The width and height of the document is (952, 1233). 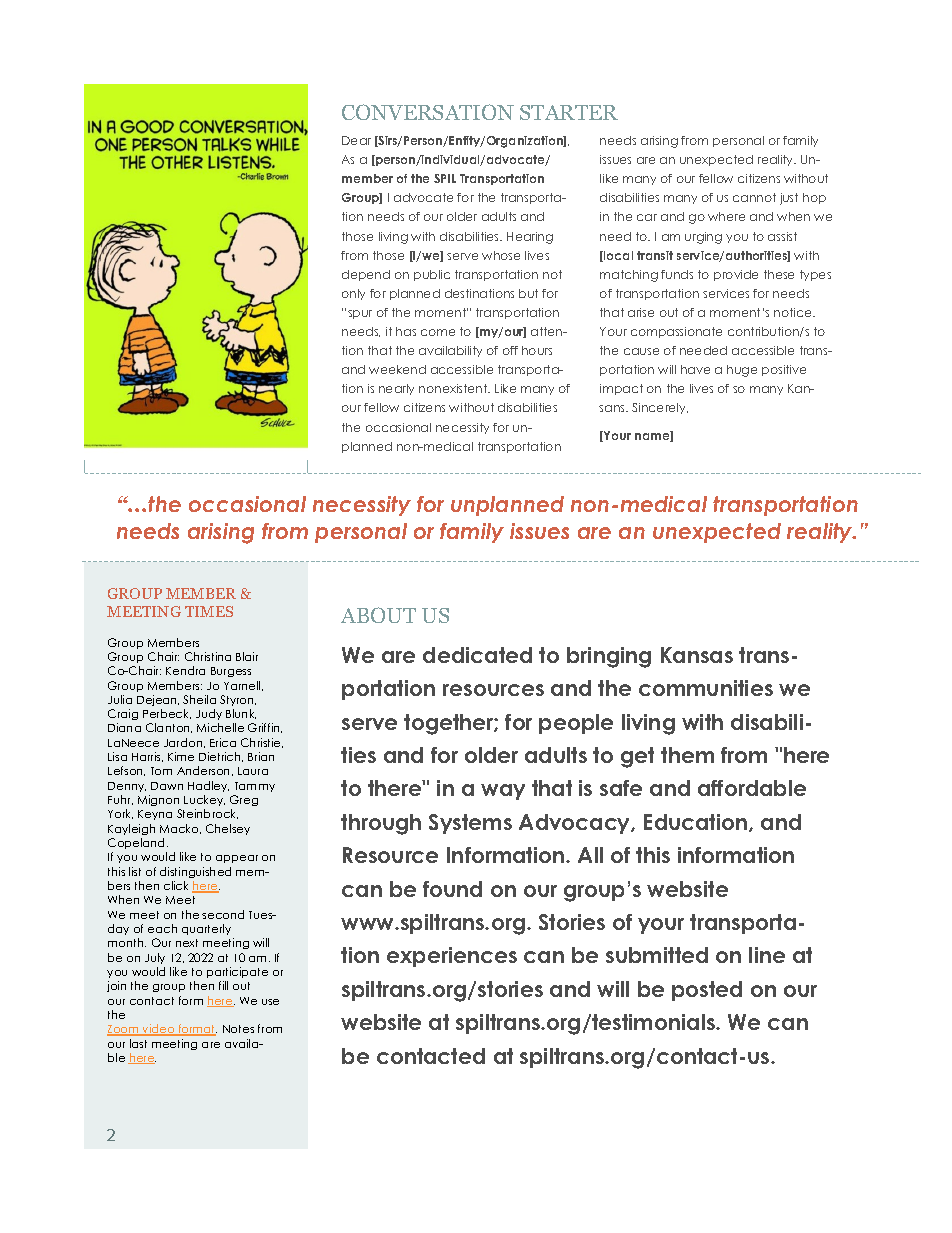 I want to click on STARTER, so click(x=569, y=112).
